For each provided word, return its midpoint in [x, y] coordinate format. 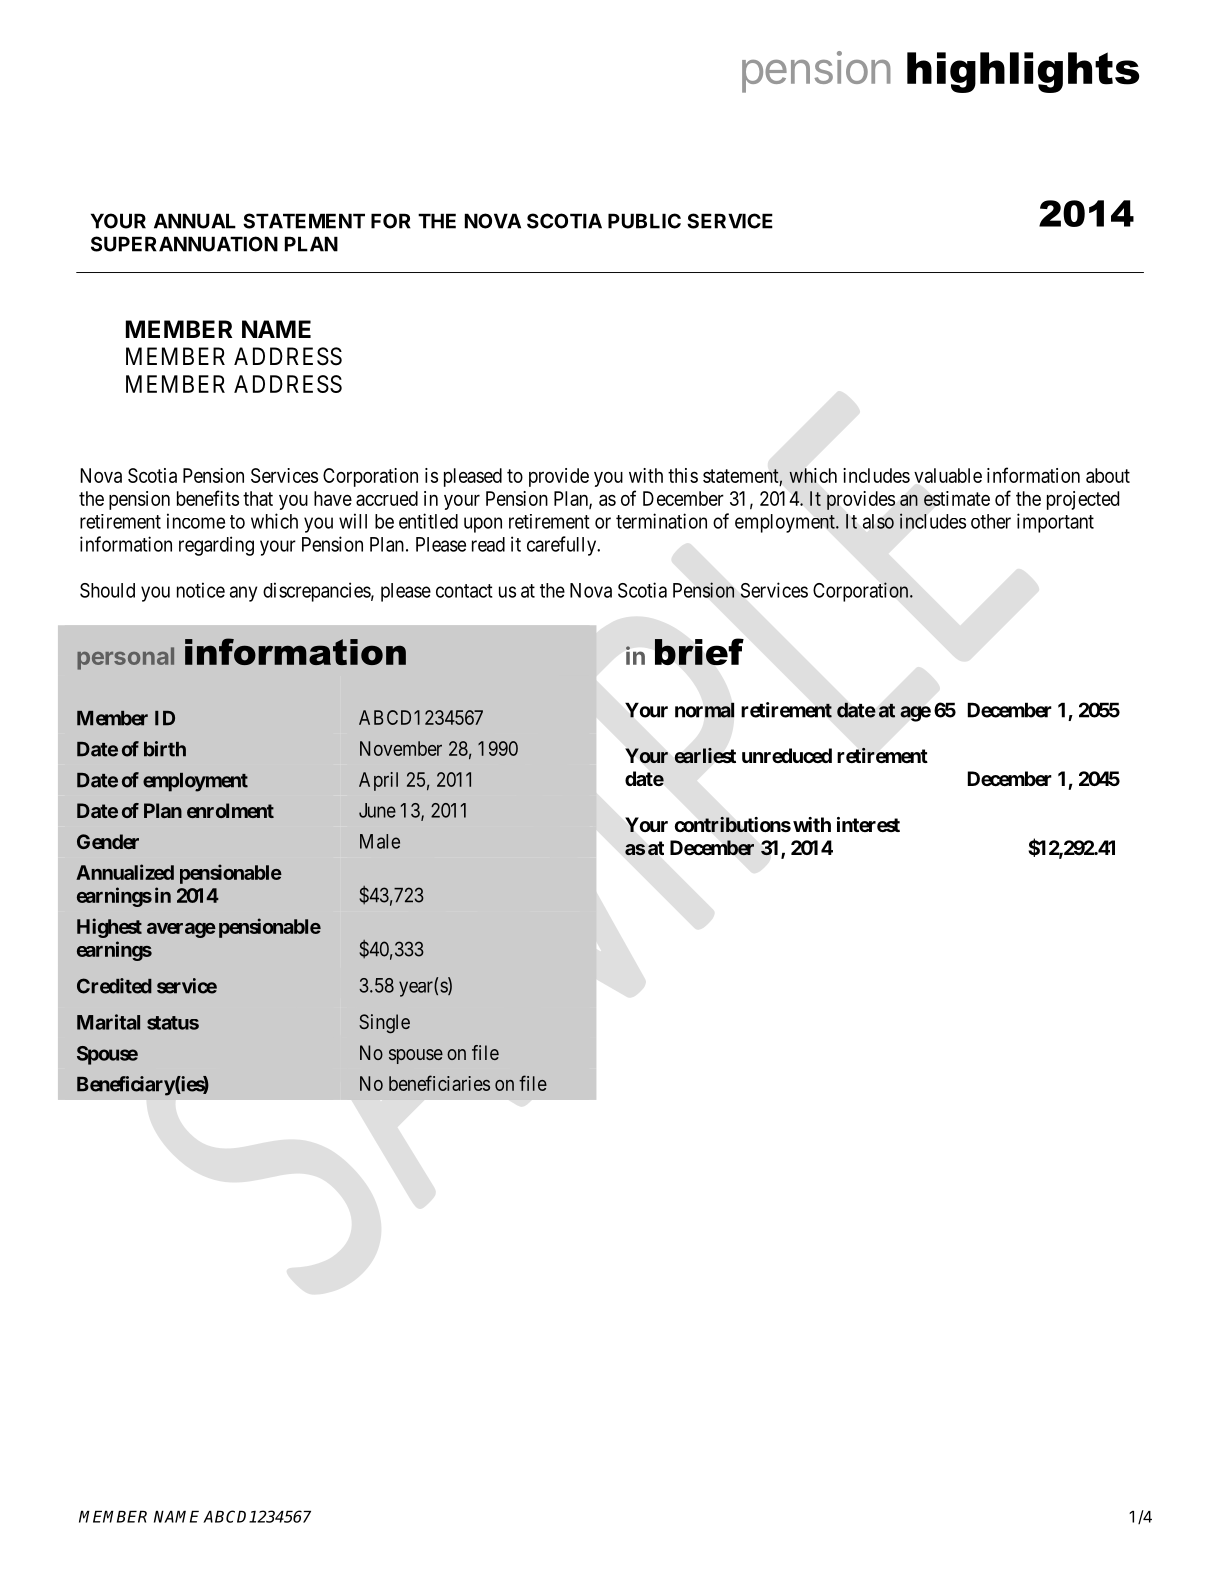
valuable [948, 475]
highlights [1023, 72]
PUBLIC [644, 221]
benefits [208, 498]
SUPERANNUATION [184, 244]
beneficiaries [439, 1083]
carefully [563, 546]
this [683, 475]
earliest [705, 755]
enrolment [230, 810]
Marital [108, 1022]
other [991, 521]
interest [868, 824]
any [243, 594]
